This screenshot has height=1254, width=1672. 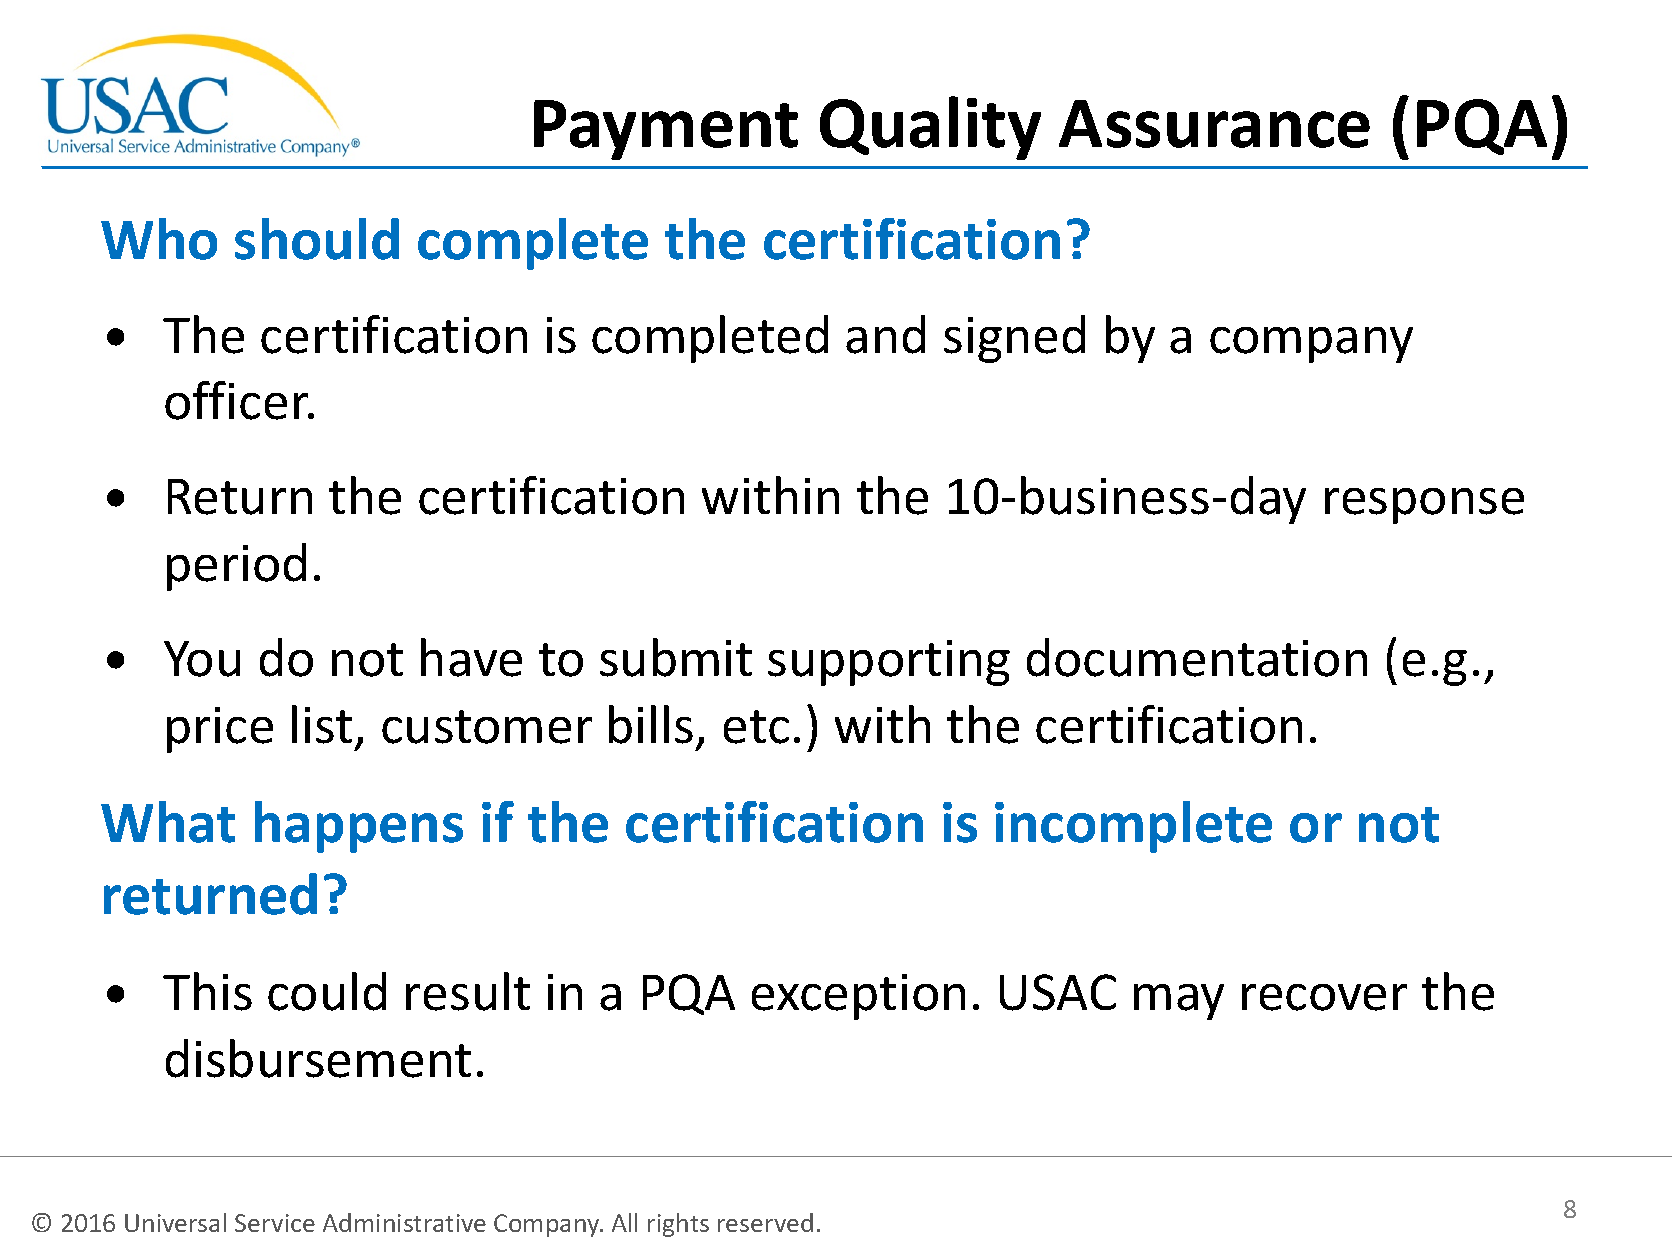 I want to click on happens, so click(x=359, y=827).
